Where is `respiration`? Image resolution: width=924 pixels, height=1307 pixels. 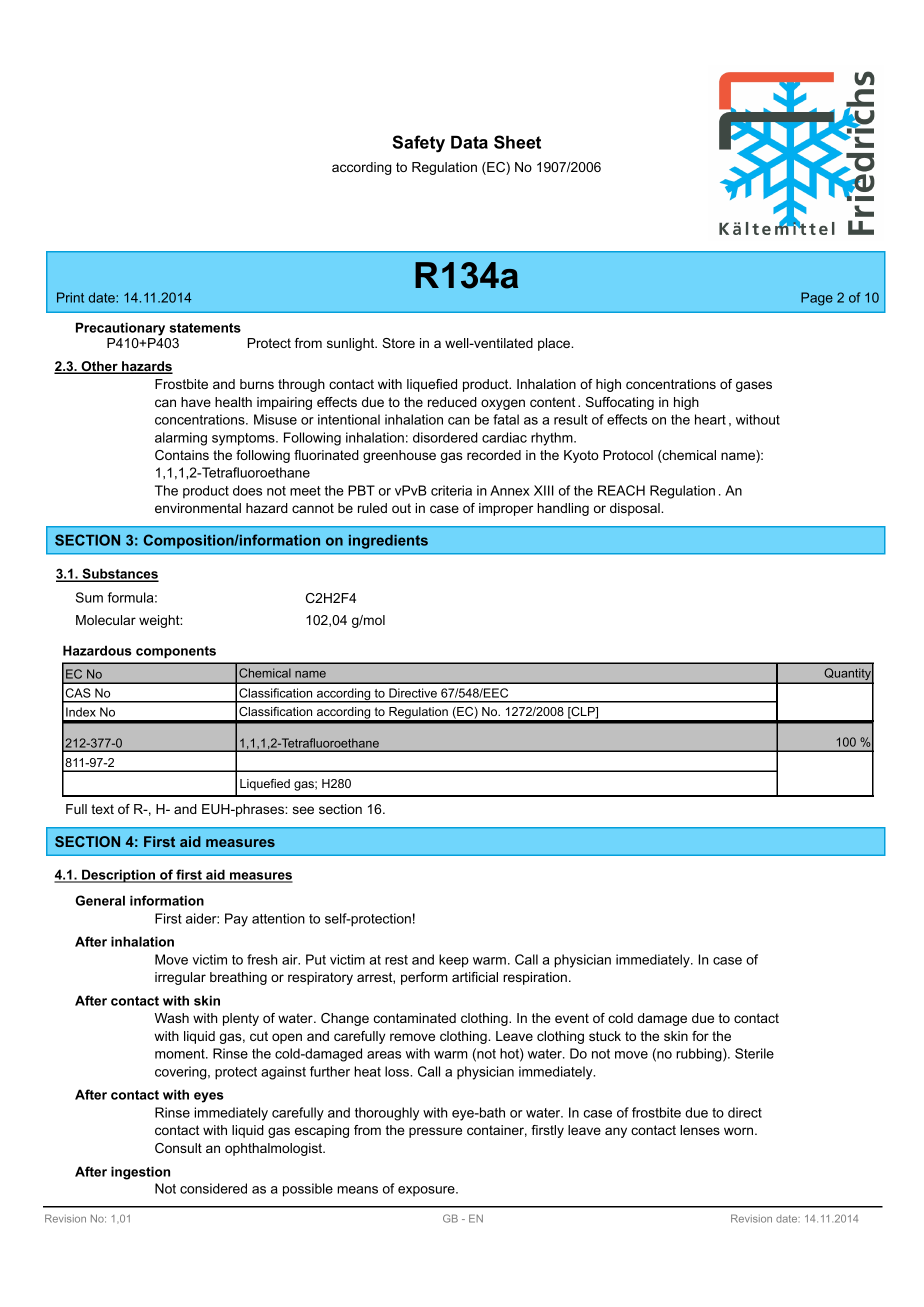 respiration is located at coordinates (535, 978).
